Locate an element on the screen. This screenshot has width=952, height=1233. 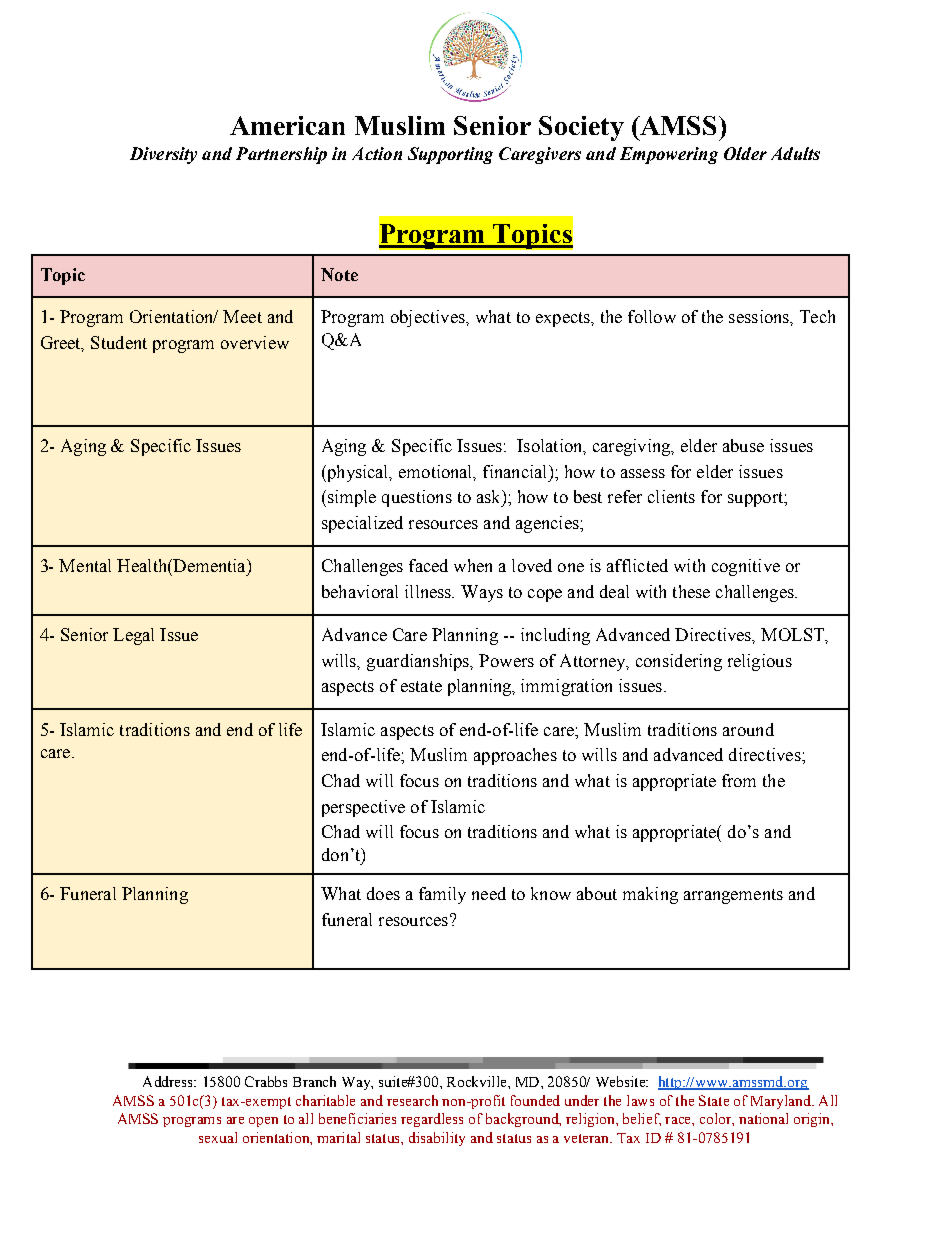
approaches is located at coordinates (515, 756).
